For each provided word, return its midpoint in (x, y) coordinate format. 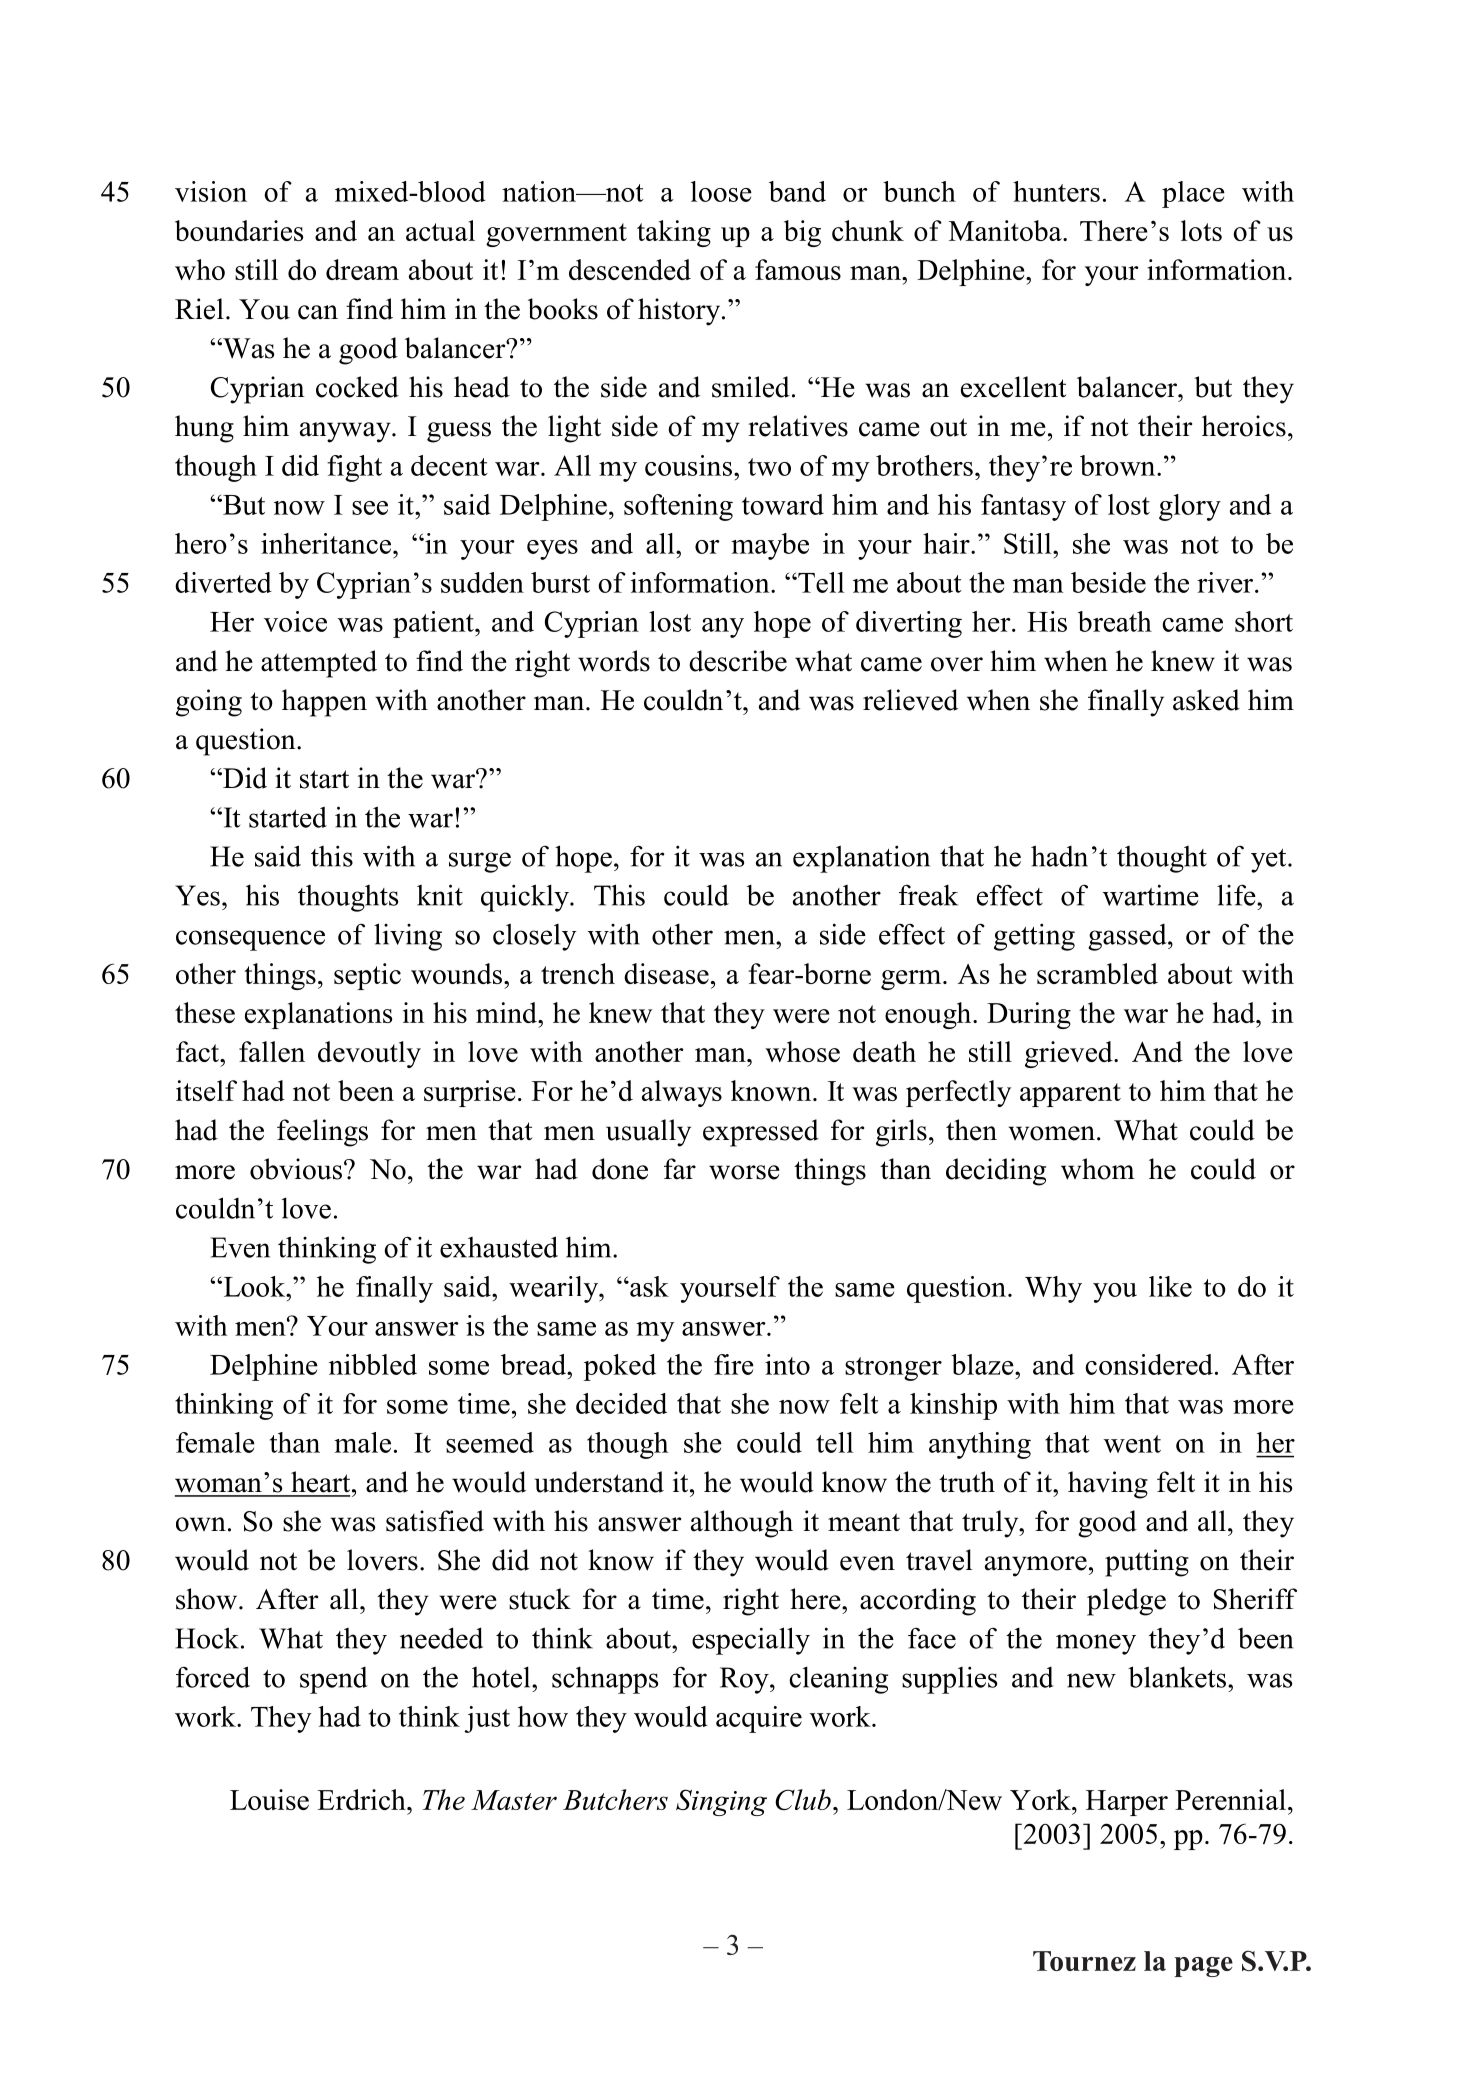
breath (1115, 621)
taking (674, 233)
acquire (759, 1719)
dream (362, 269)
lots (1201, 230)
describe (738, 661)
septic (367, 976)
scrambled (1097, 973)
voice (295, 621)
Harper (1127, 1803)
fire (734, 1364)
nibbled (373, 1364)
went (1132, 1444)
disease (666, 973)
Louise (269, 1799)
